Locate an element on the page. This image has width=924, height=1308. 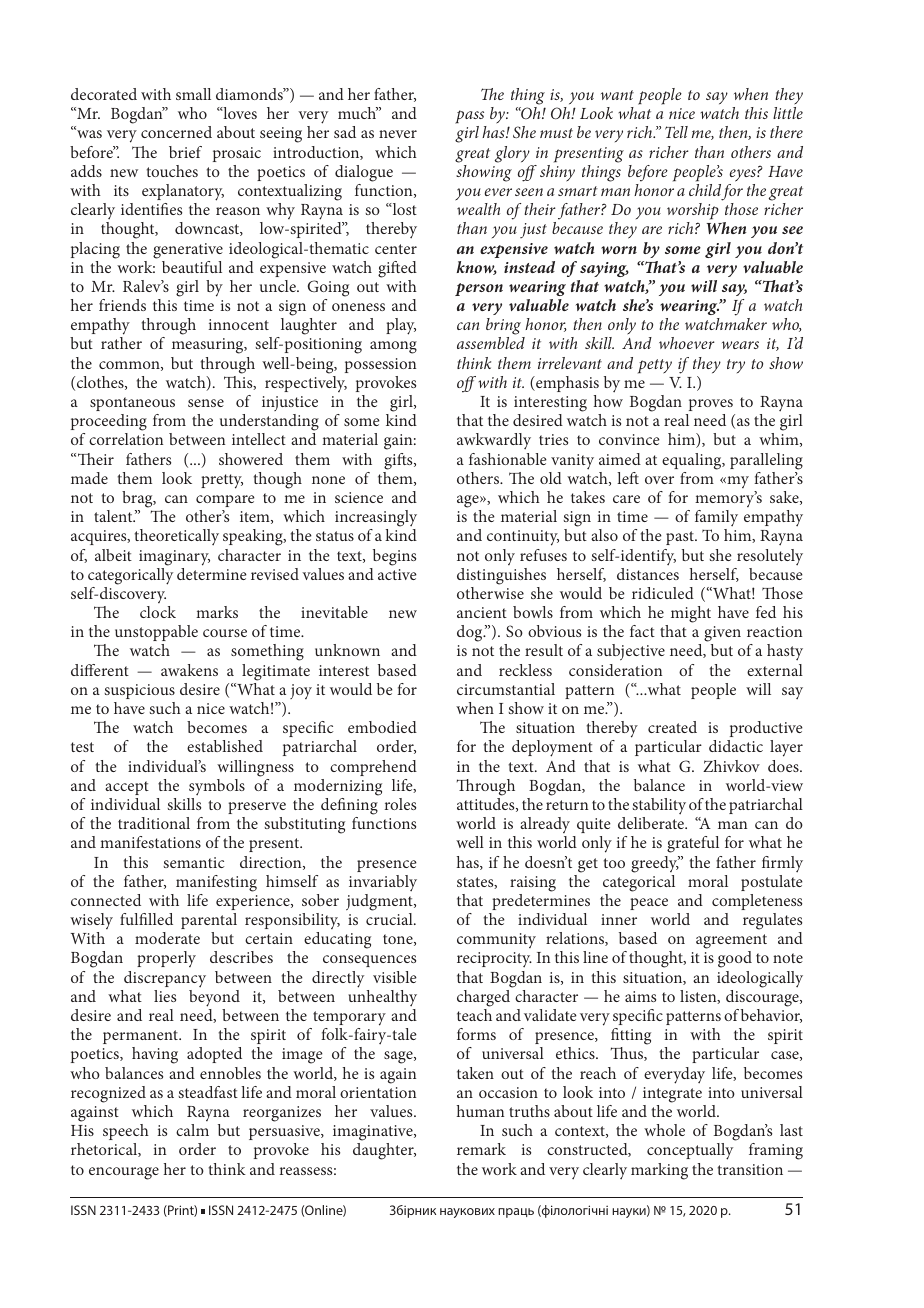
stability is located at coordinates (659, 806).
